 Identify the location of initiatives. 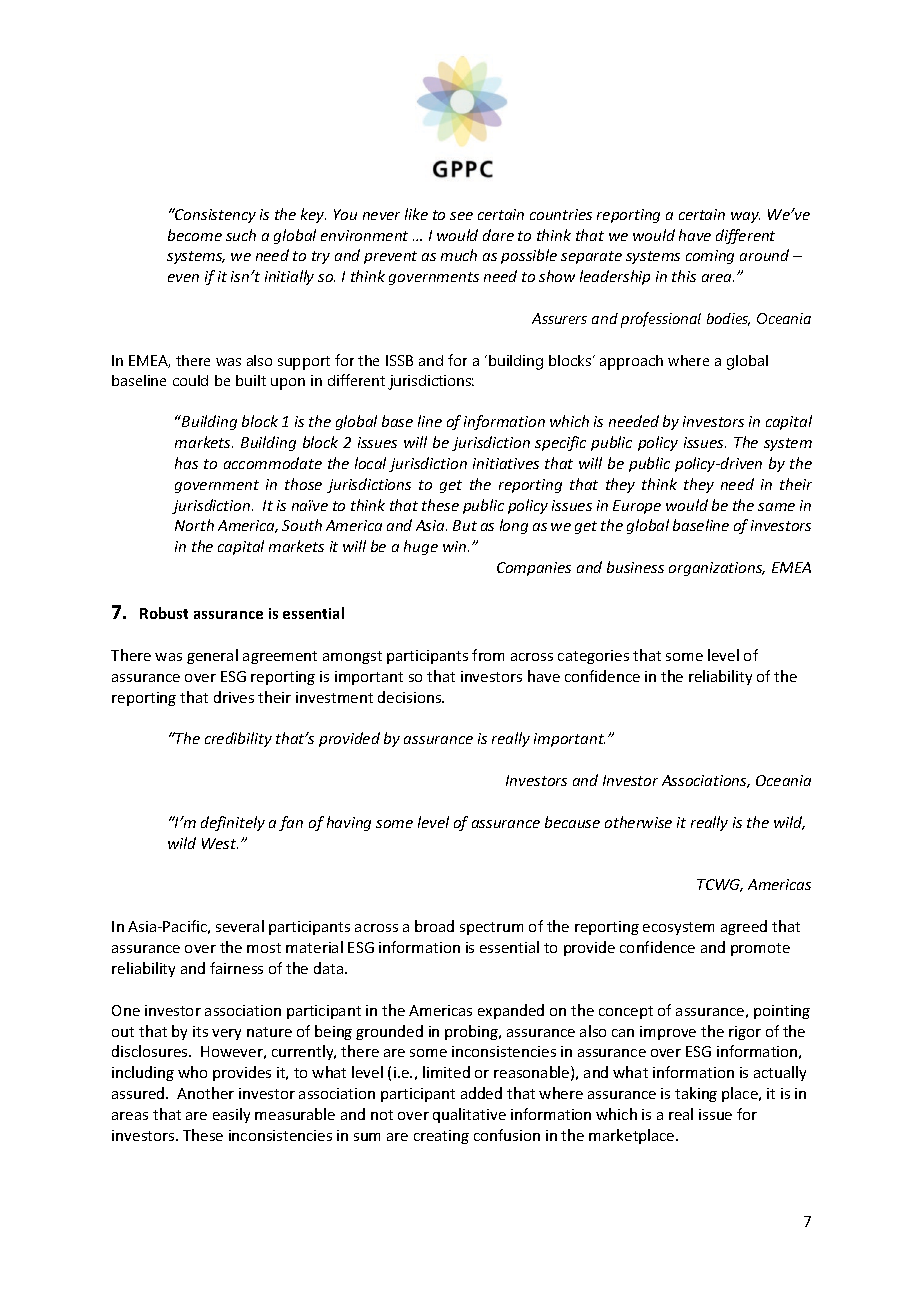
(506, 463).
